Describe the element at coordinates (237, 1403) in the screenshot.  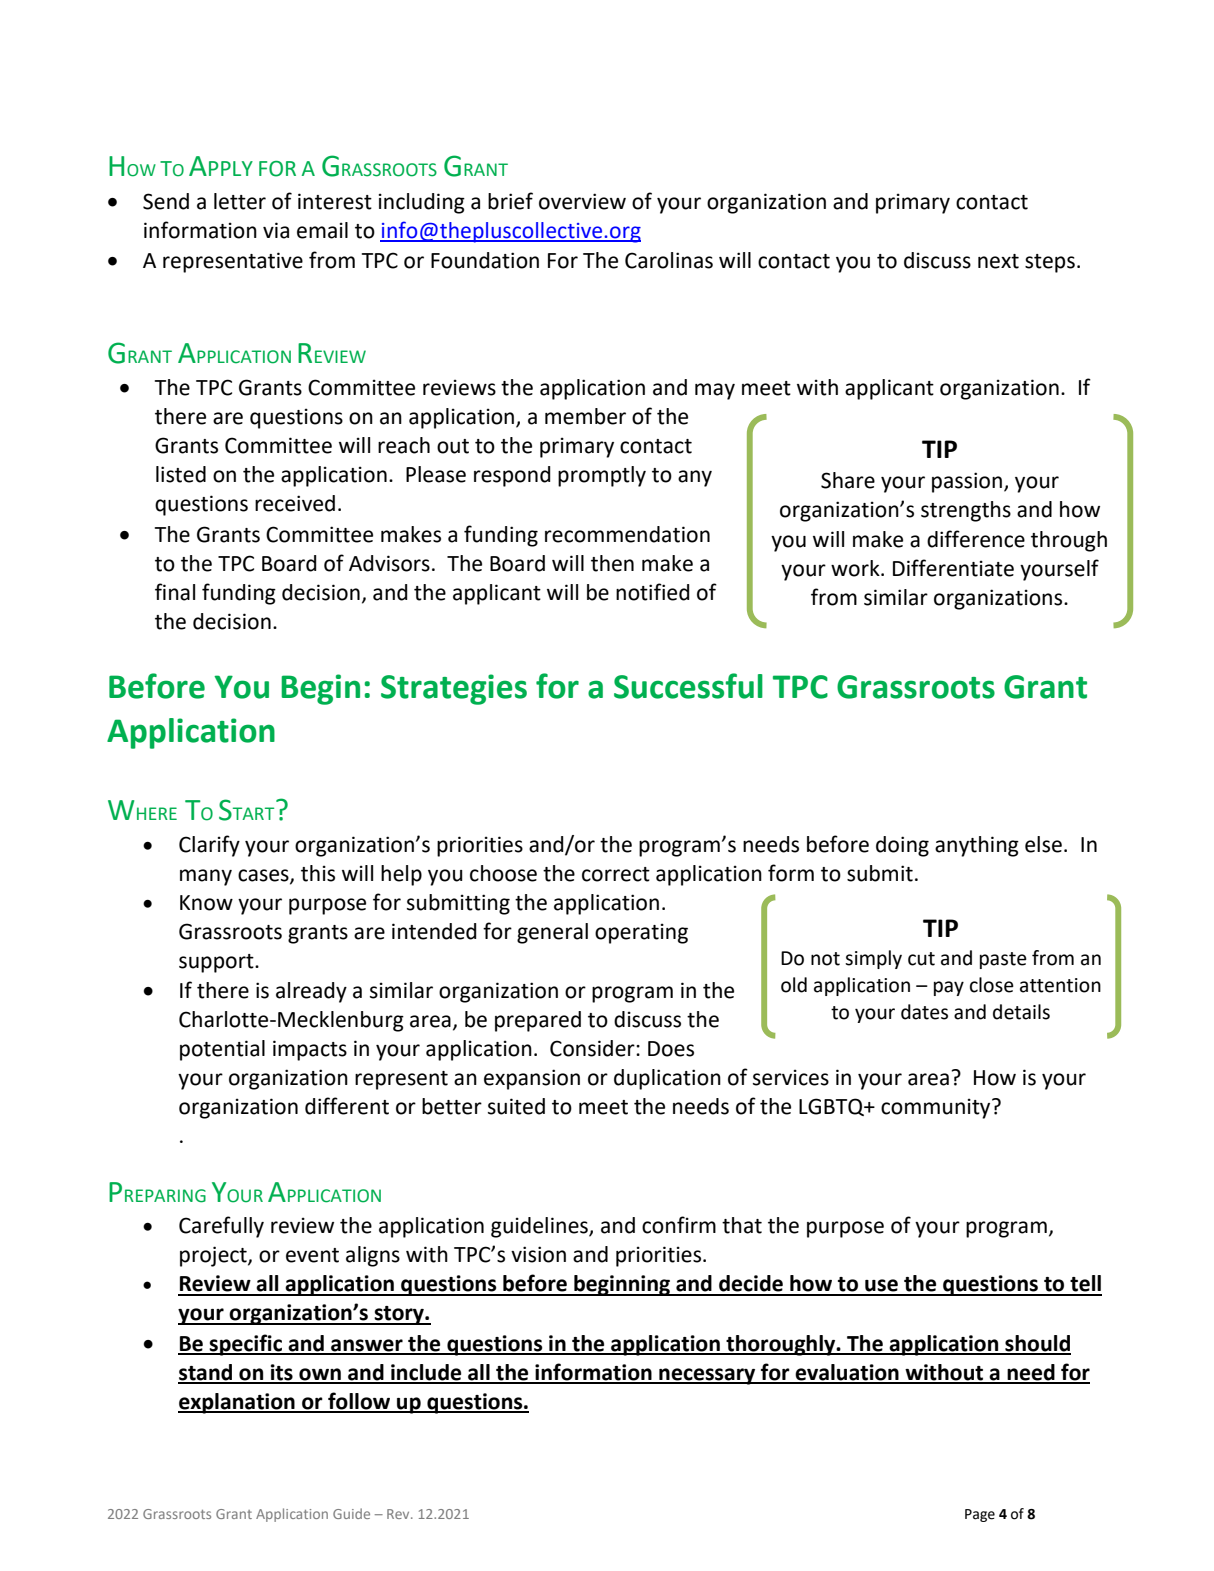
I see `explanation` at that location.
